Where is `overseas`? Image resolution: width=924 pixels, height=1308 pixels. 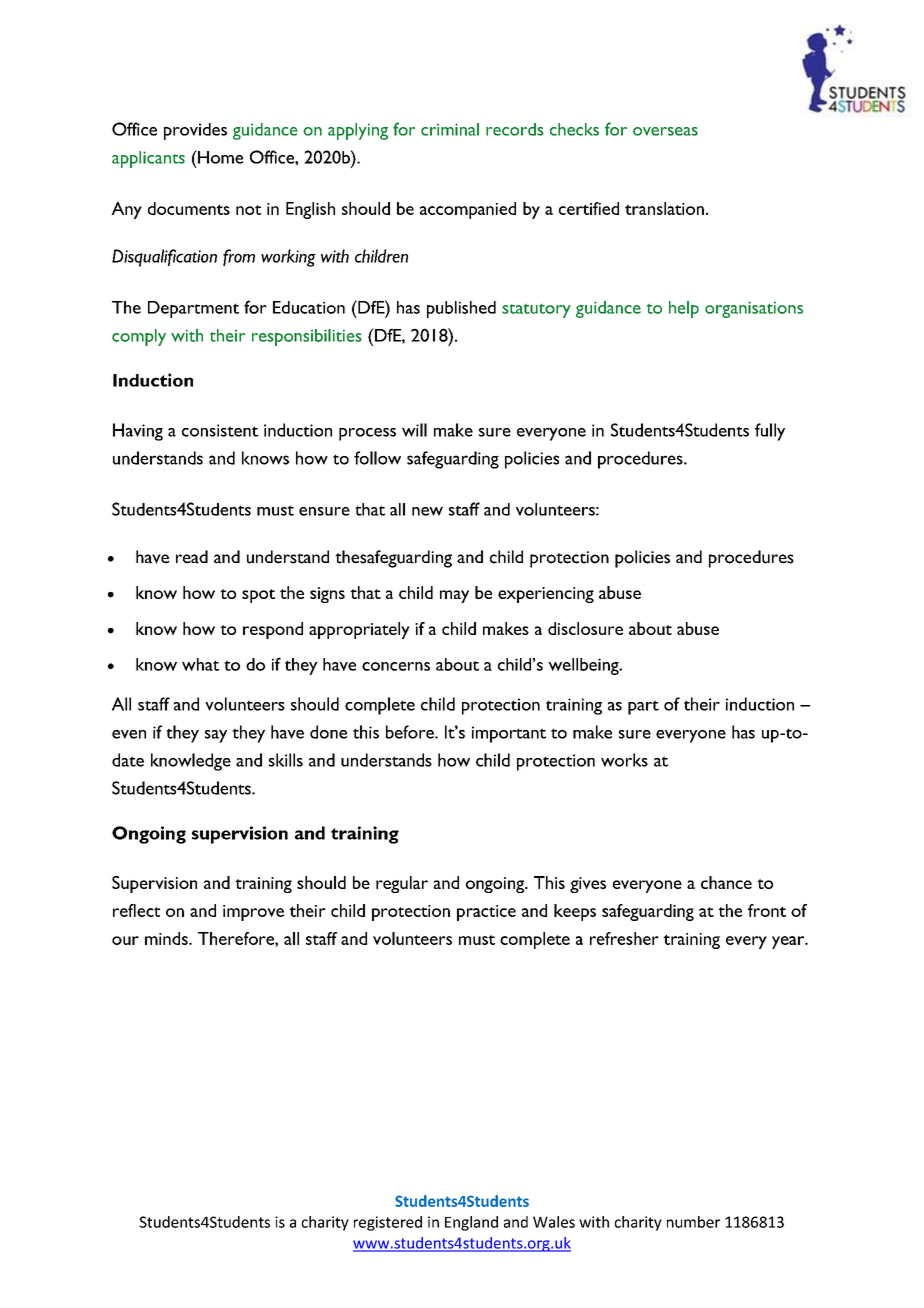
overseas is located at coordinates (665, 131).
